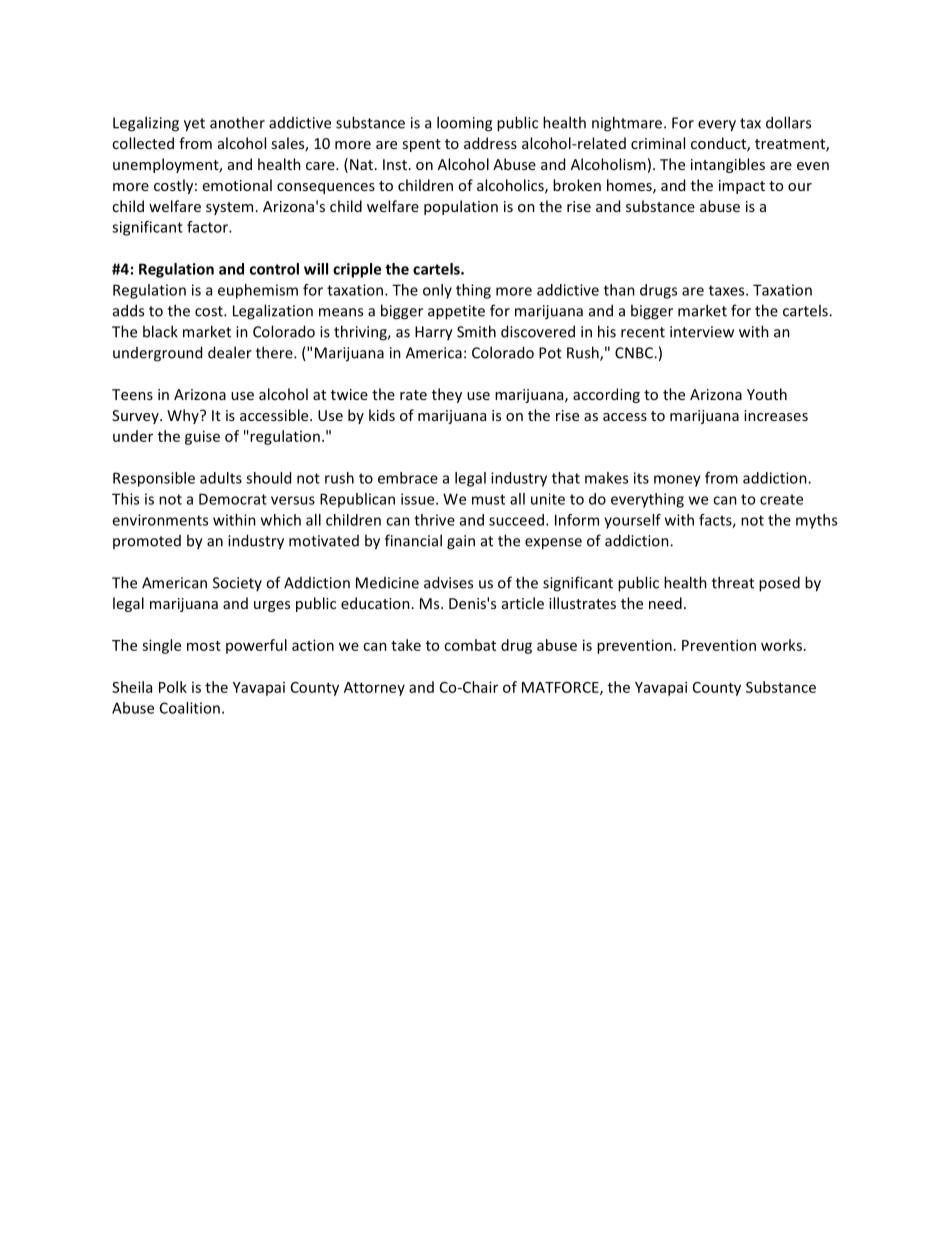 Image resolution: width=952 pixels, height=1233 pixels. I want to click on intangibles, so click(728, 165).
